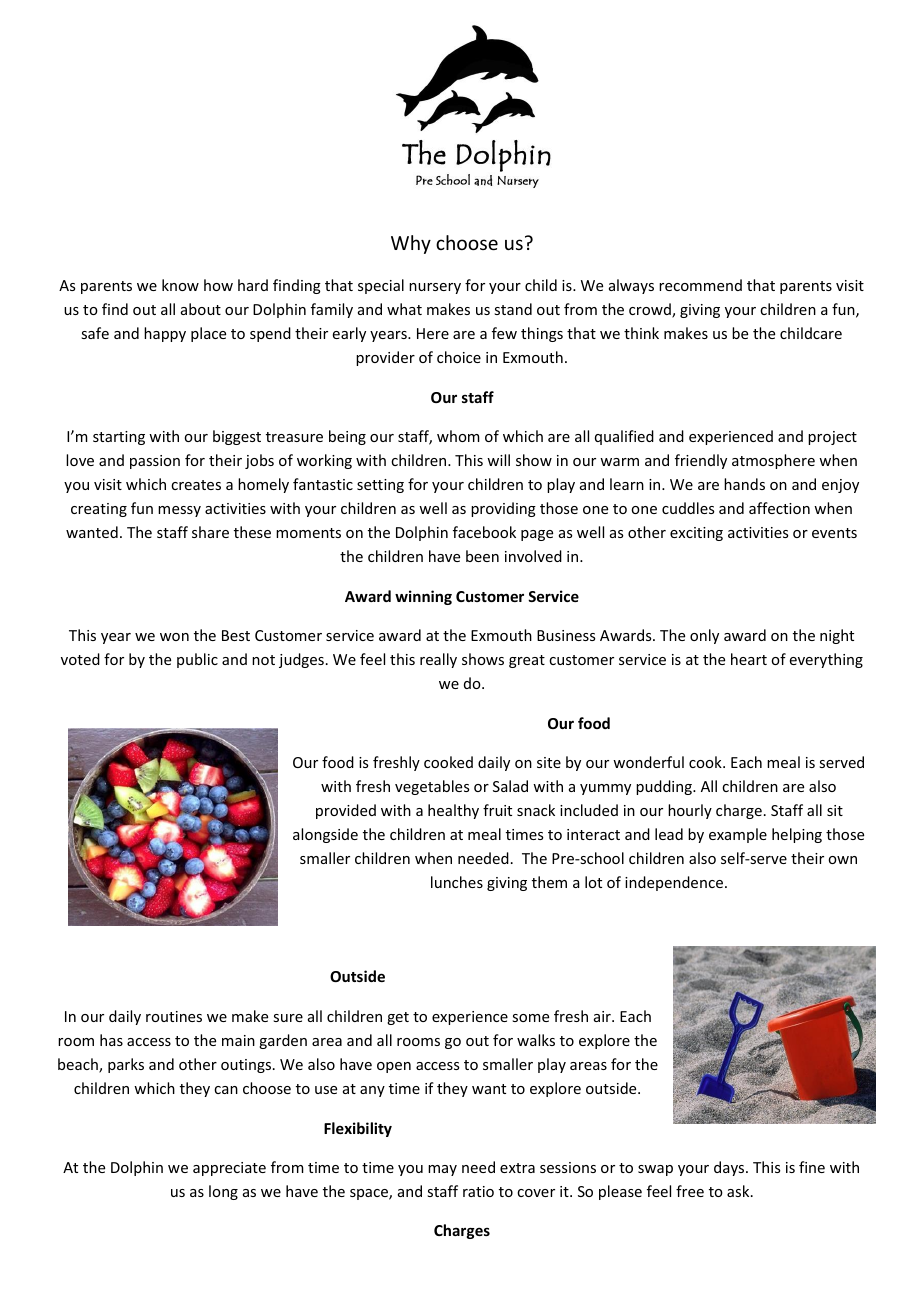  Describe the element at coordinates (738, 835) in the screenshot. I see `example` at that location.
